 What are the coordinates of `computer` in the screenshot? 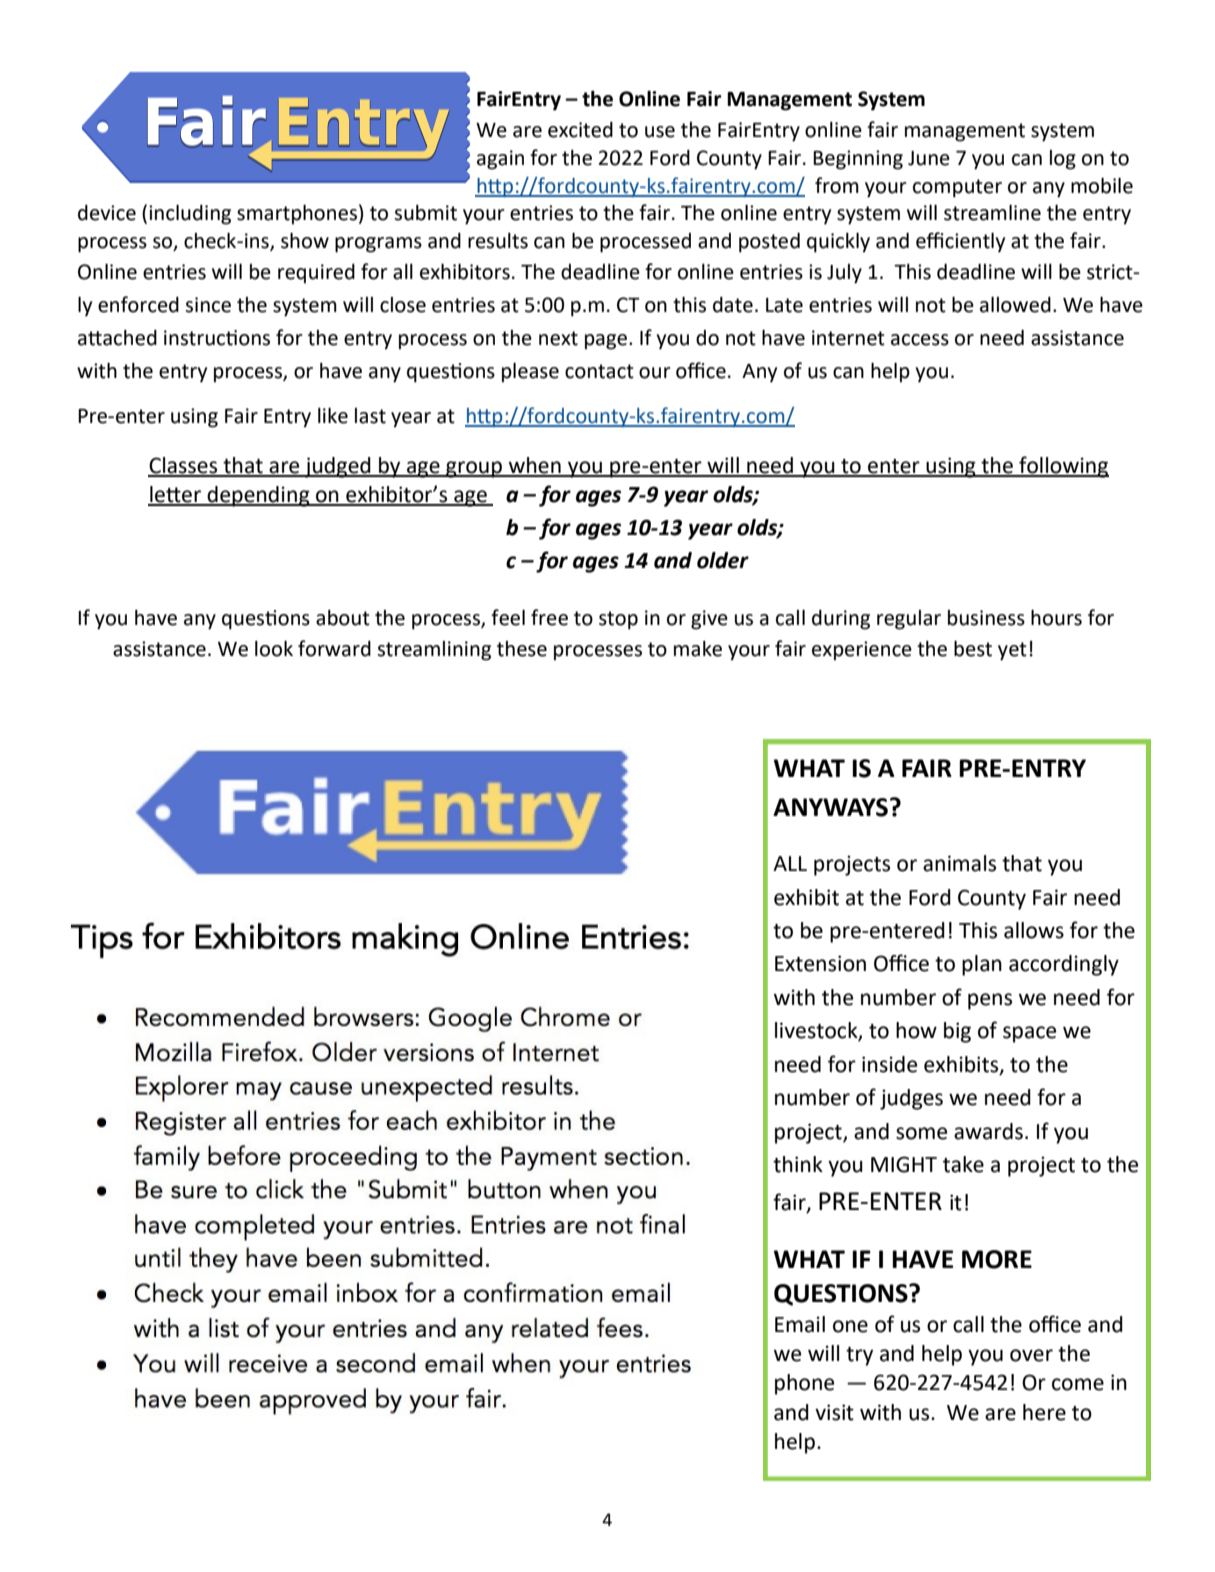 It's located at (957, 188).
